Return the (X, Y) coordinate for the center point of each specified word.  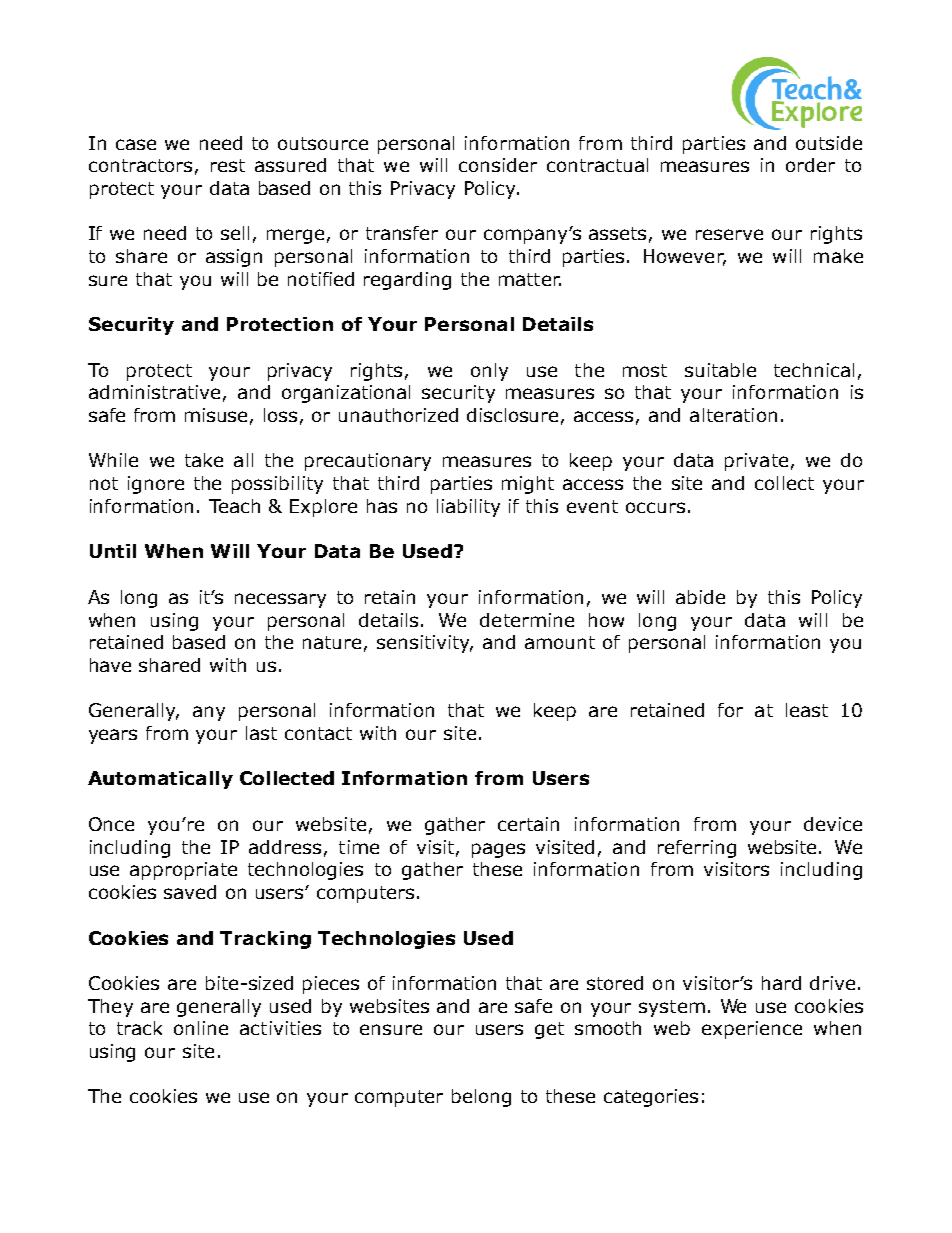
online (201, 1028)
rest (228, 165)
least (807, 710)
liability (468, 508)
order (810, 165)
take (204, 460)
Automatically (160, 780)
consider (498, 165)
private (756, 462)
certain (528, 824)
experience (752, 1030)
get (549, 1030)
